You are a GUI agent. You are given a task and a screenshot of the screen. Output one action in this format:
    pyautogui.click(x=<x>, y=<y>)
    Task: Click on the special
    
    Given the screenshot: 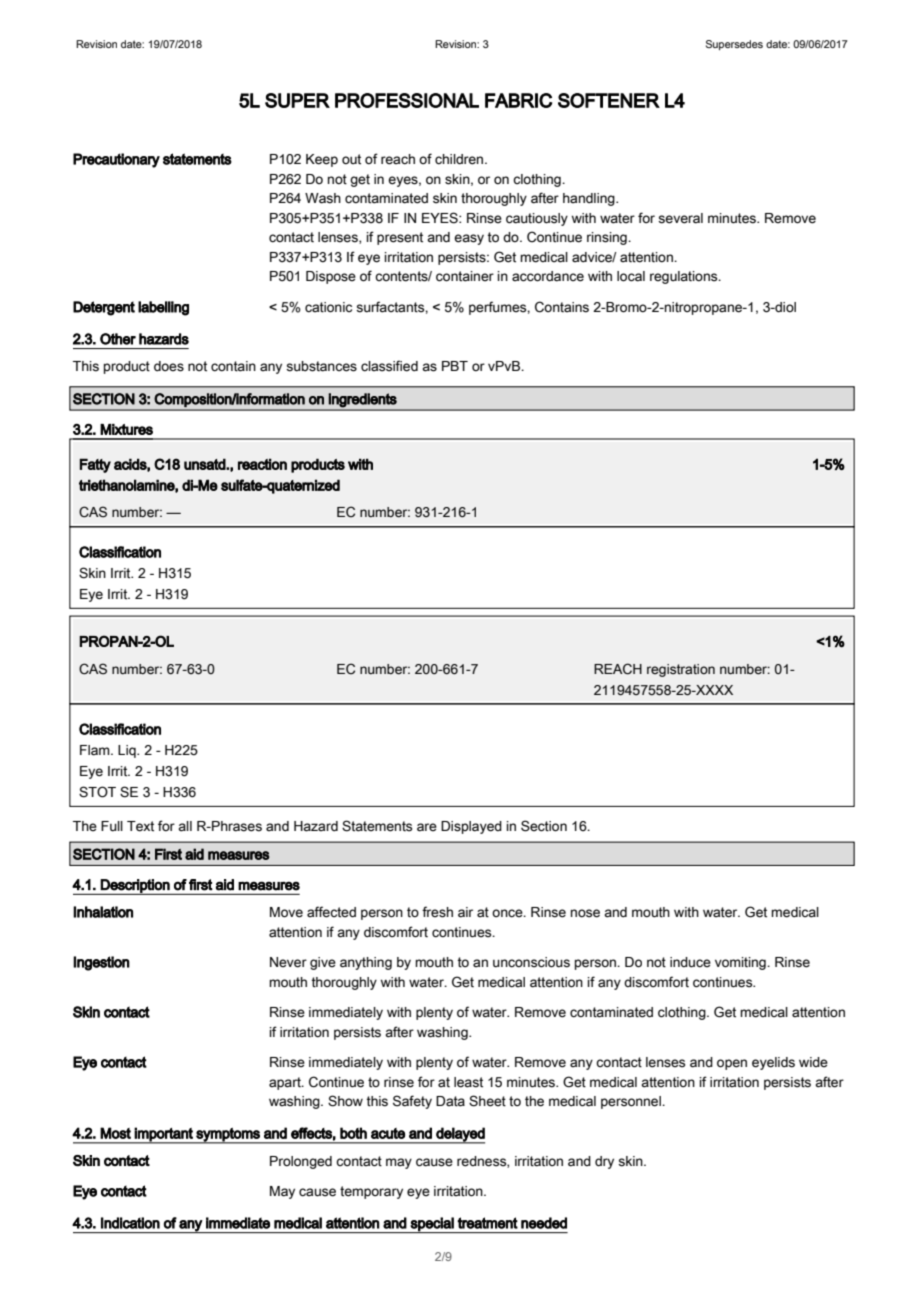 What is the action you would take?
    pyautogui.click(x=432, y=1225)
